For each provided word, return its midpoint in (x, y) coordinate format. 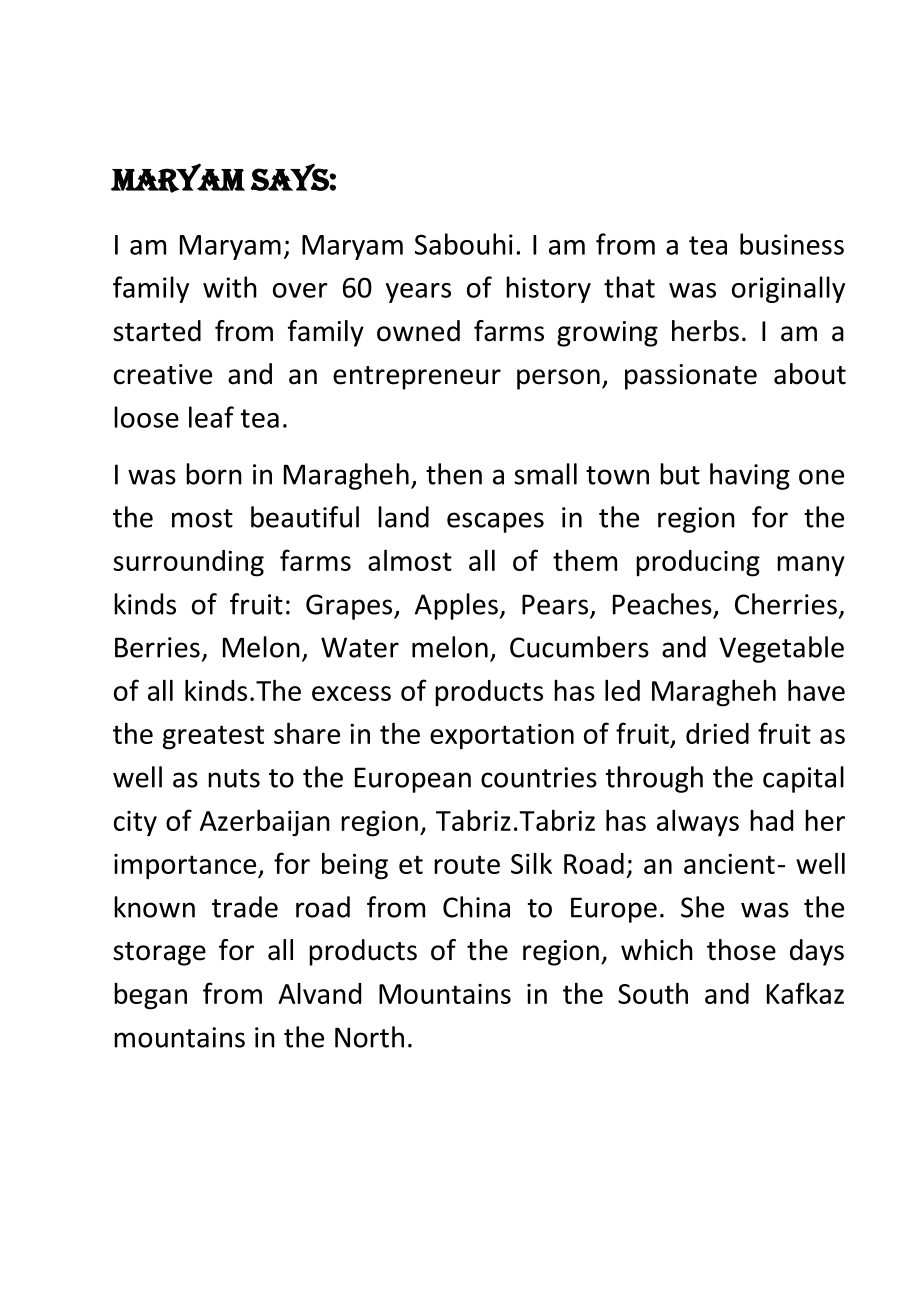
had (771, 820)
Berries (157, 647)
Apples (456, 606)
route (467, 864)
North (369, 1037)
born (214, 474)
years (418, 293)
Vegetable (781, 649)
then (454, 474)
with (230, 287)
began (150, 996)
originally (788, 289)
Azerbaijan (265, 823)
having (750, 476)
